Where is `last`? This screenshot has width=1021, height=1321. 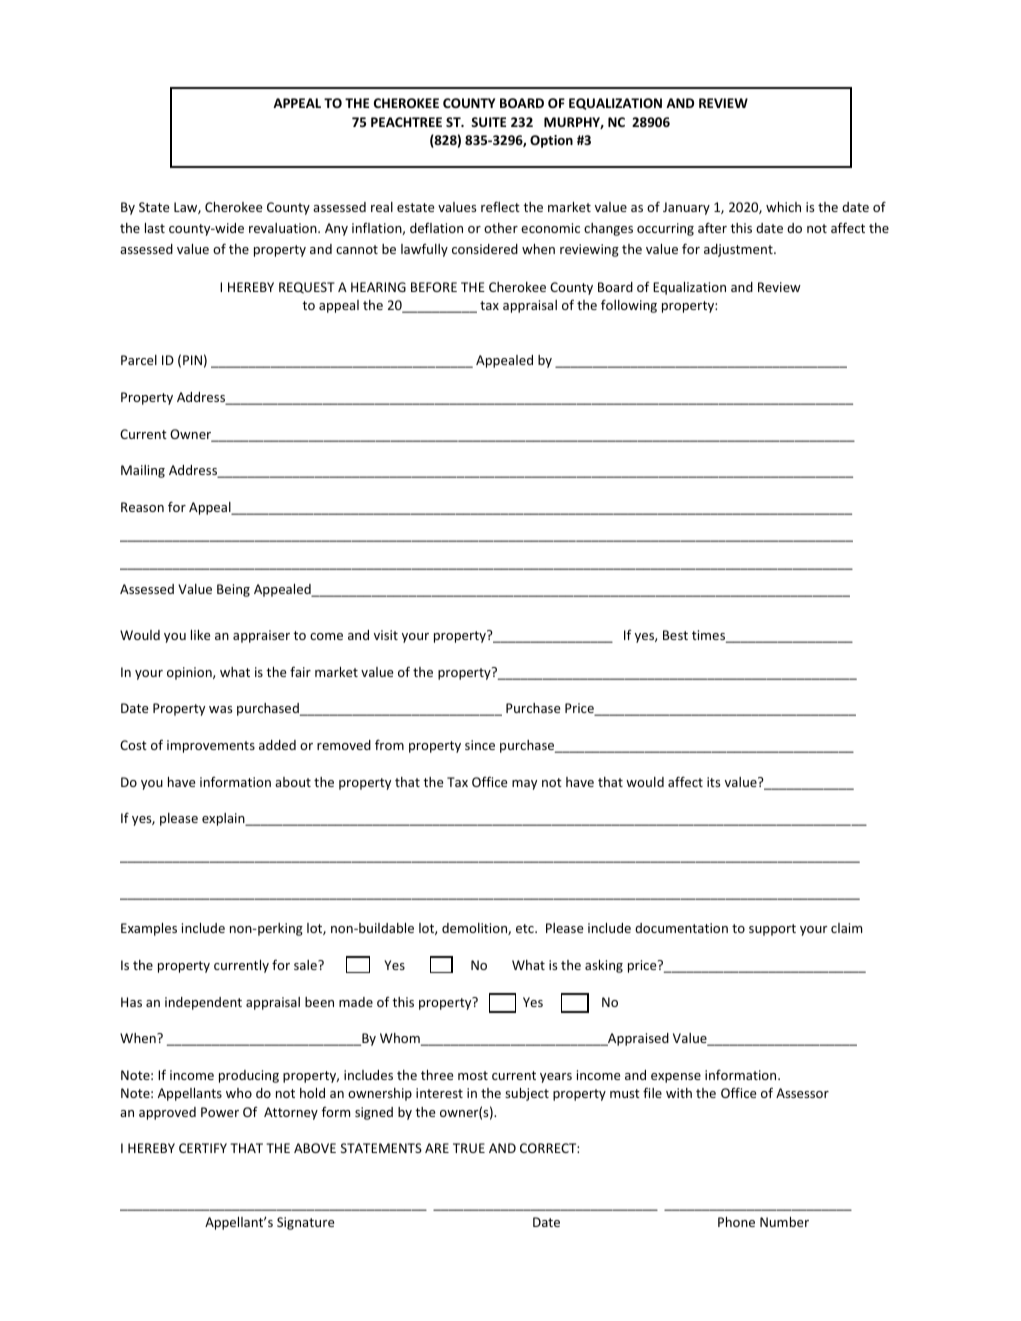
last is located at coordinates (155, 228).
